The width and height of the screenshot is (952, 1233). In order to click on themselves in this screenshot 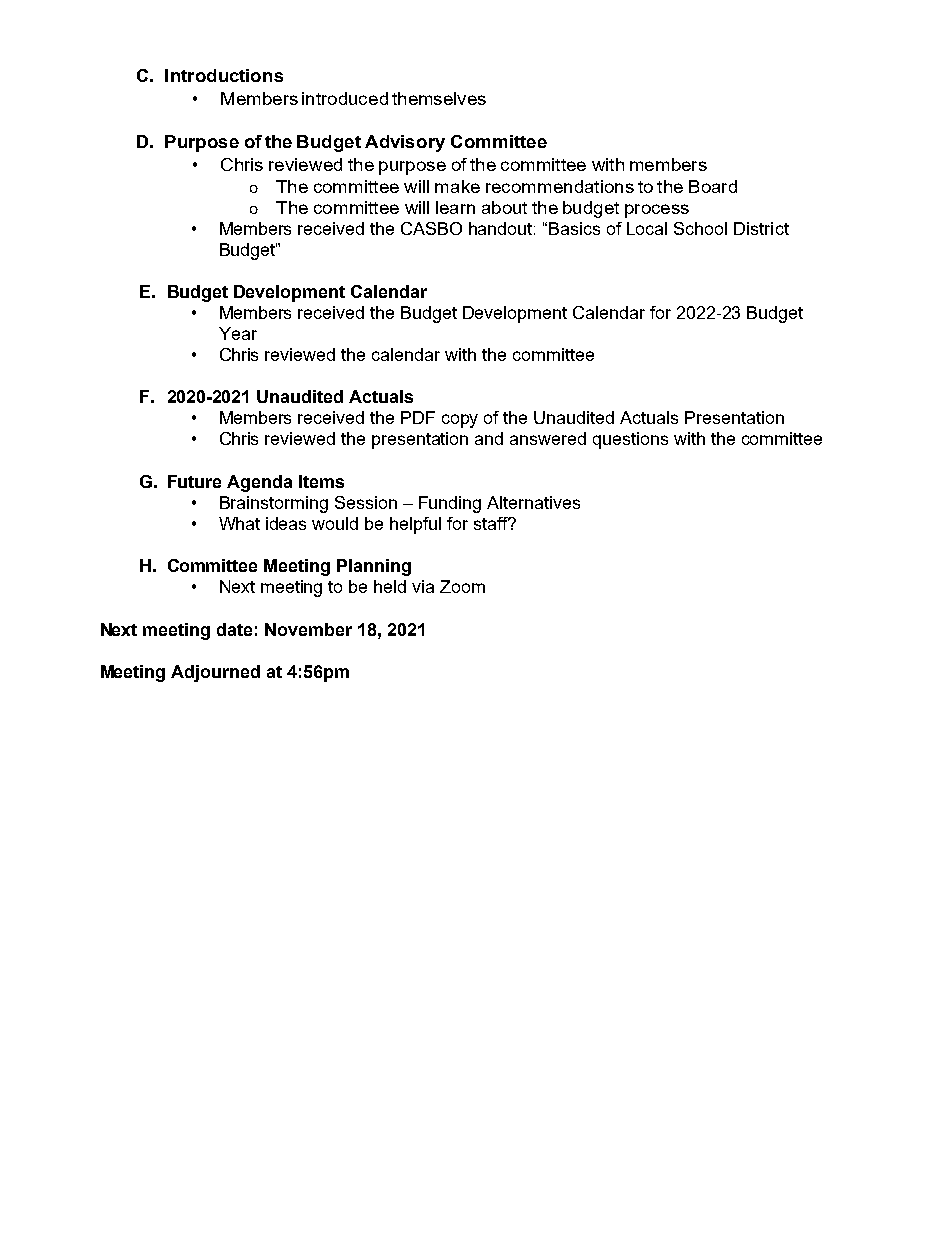, I will do `click(439, 98)`.
